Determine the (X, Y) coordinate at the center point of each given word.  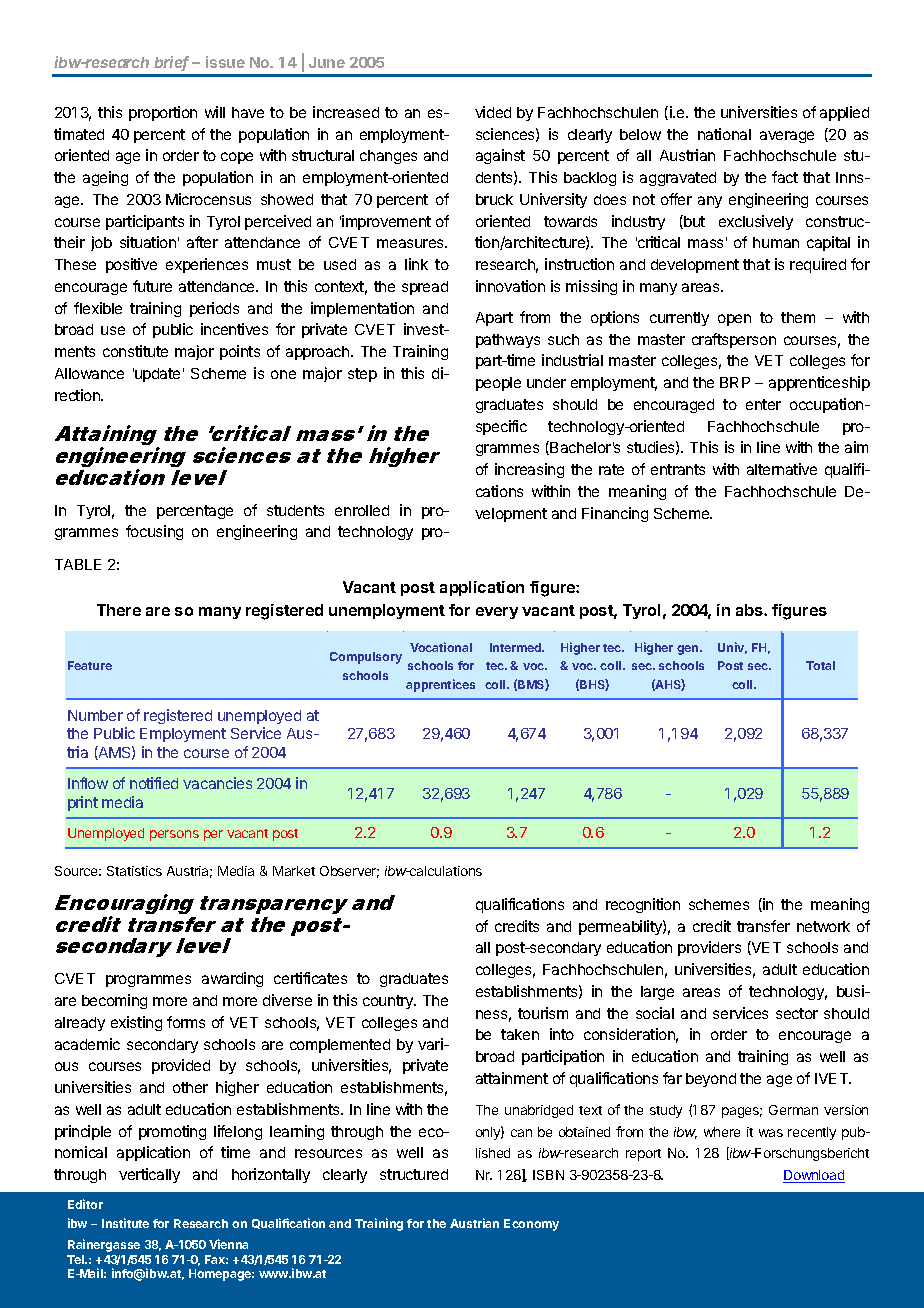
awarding (232, 979)
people (498, 384)
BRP (735, 382)
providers (709, 948)
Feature (90, 665)
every (497, 613)
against (500, 156)
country (389, 1002)
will (215, 112)
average (787, 137)
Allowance (89, 373)
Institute (125, 1223)
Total (820, 665)
